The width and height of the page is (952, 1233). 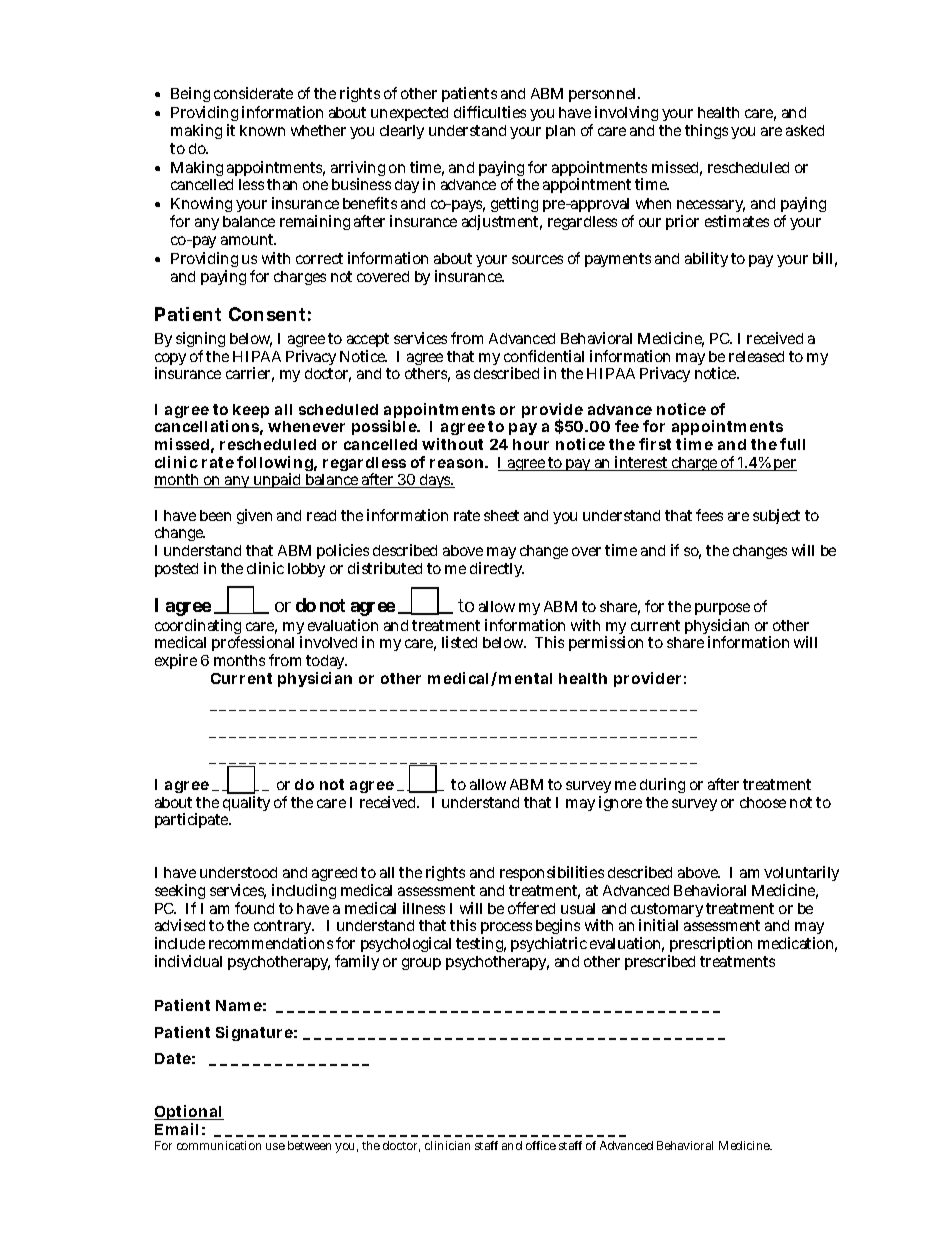 What do you see at coordinates (706, 131) in the page?
I see `things` at bounding box center [706, 131].
